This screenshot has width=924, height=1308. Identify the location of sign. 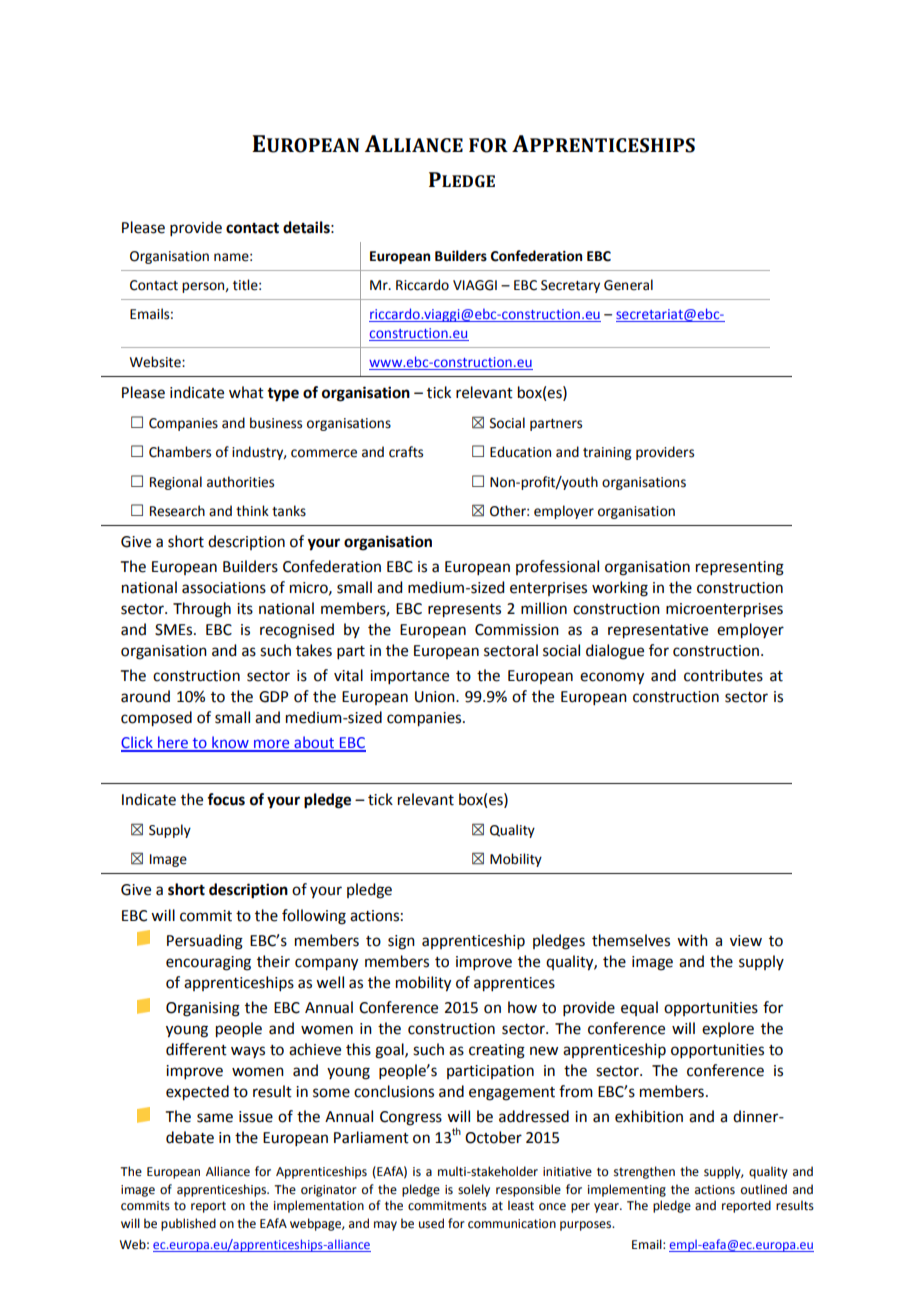
(401, 942).
